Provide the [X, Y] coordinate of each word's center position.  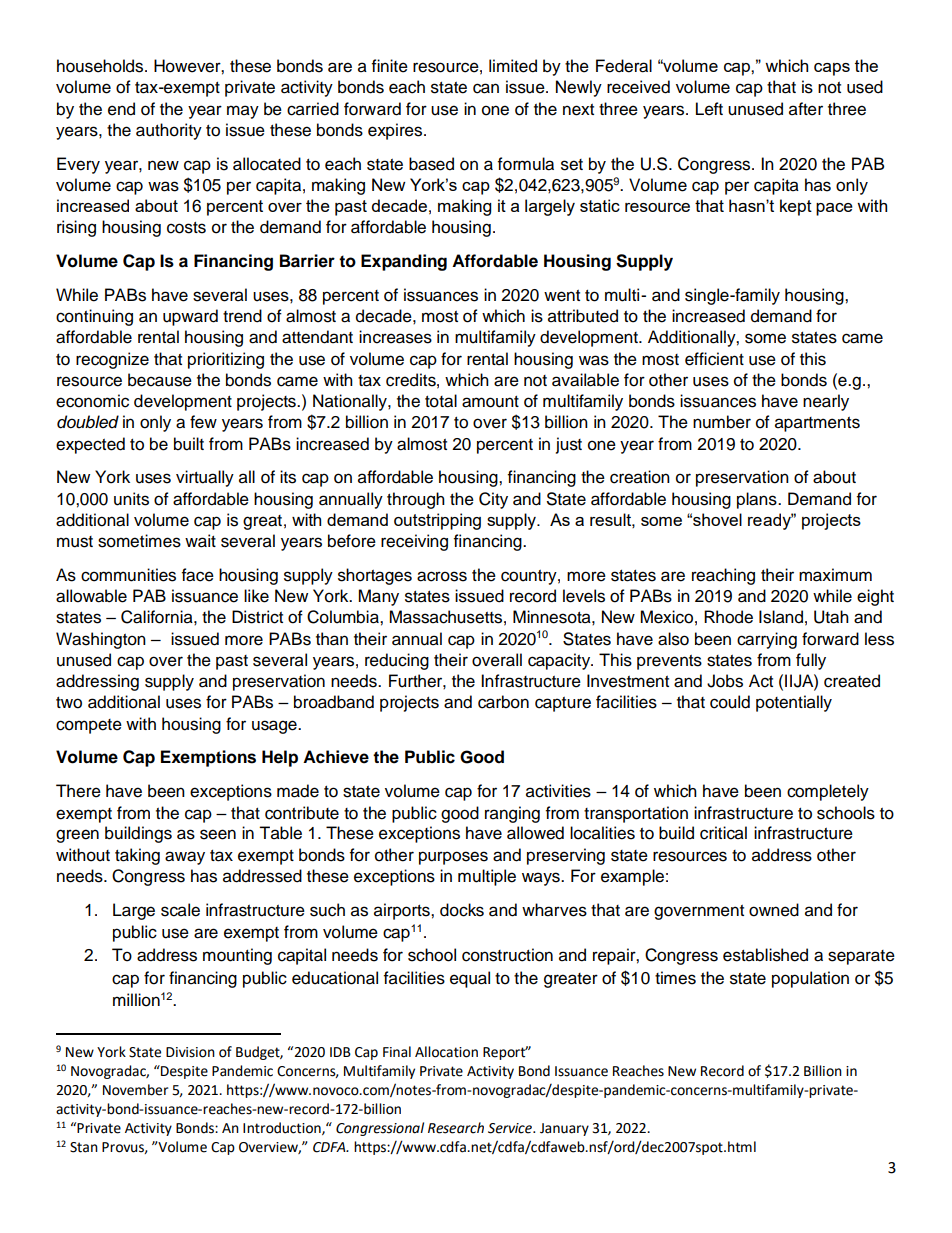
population [810, 979]
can [486, 88]
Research [456, 1128]
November [135, 1090]
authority [169, 131]
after [806, 109]
